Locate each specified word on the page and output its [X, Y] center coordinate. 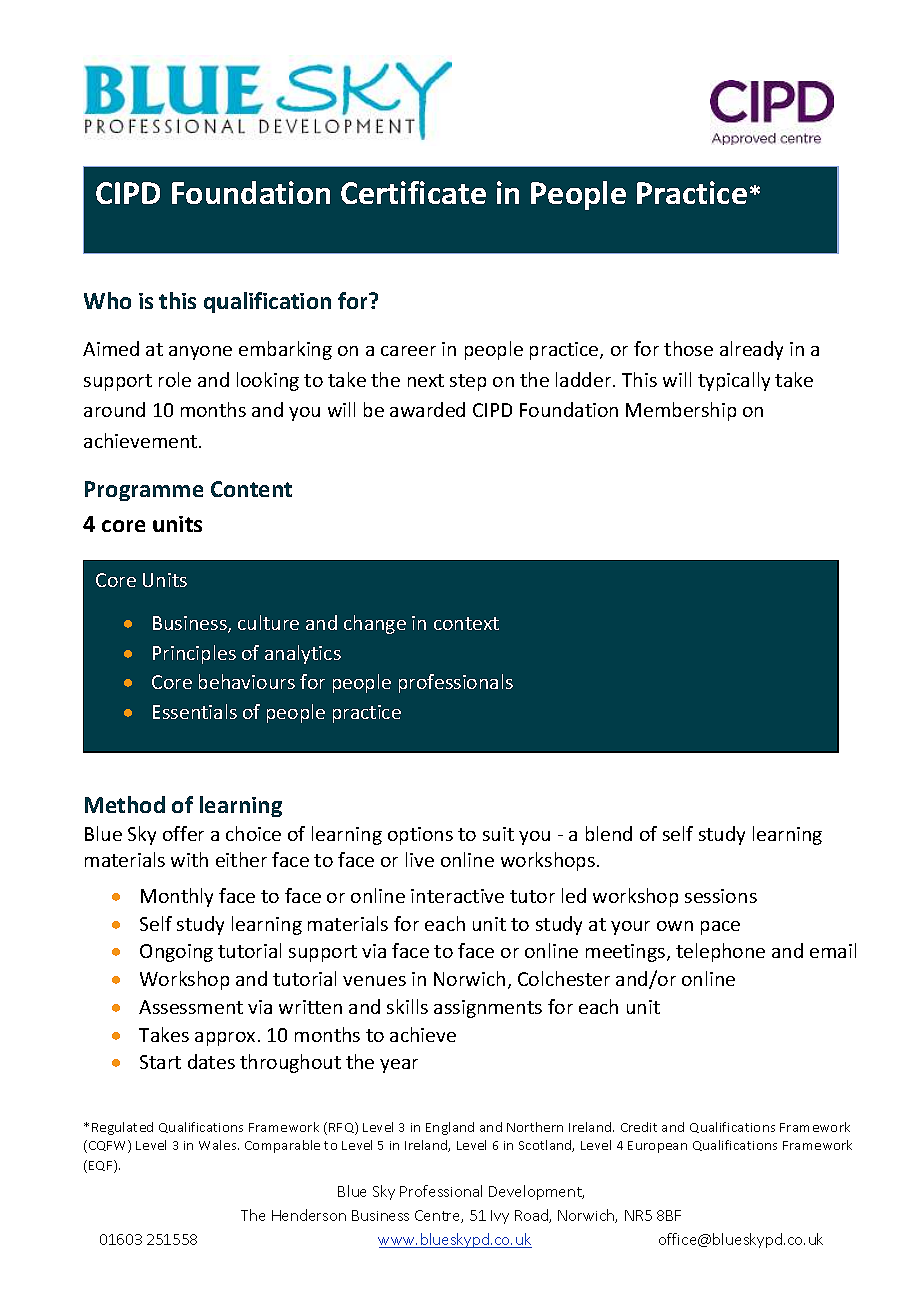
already [751, 350]
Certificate [413, 192]
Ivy [500, 1217]
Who [107, 300]
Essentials [195, 711]
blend [609, 833]
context [466, 623]
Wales [219, 1145]
